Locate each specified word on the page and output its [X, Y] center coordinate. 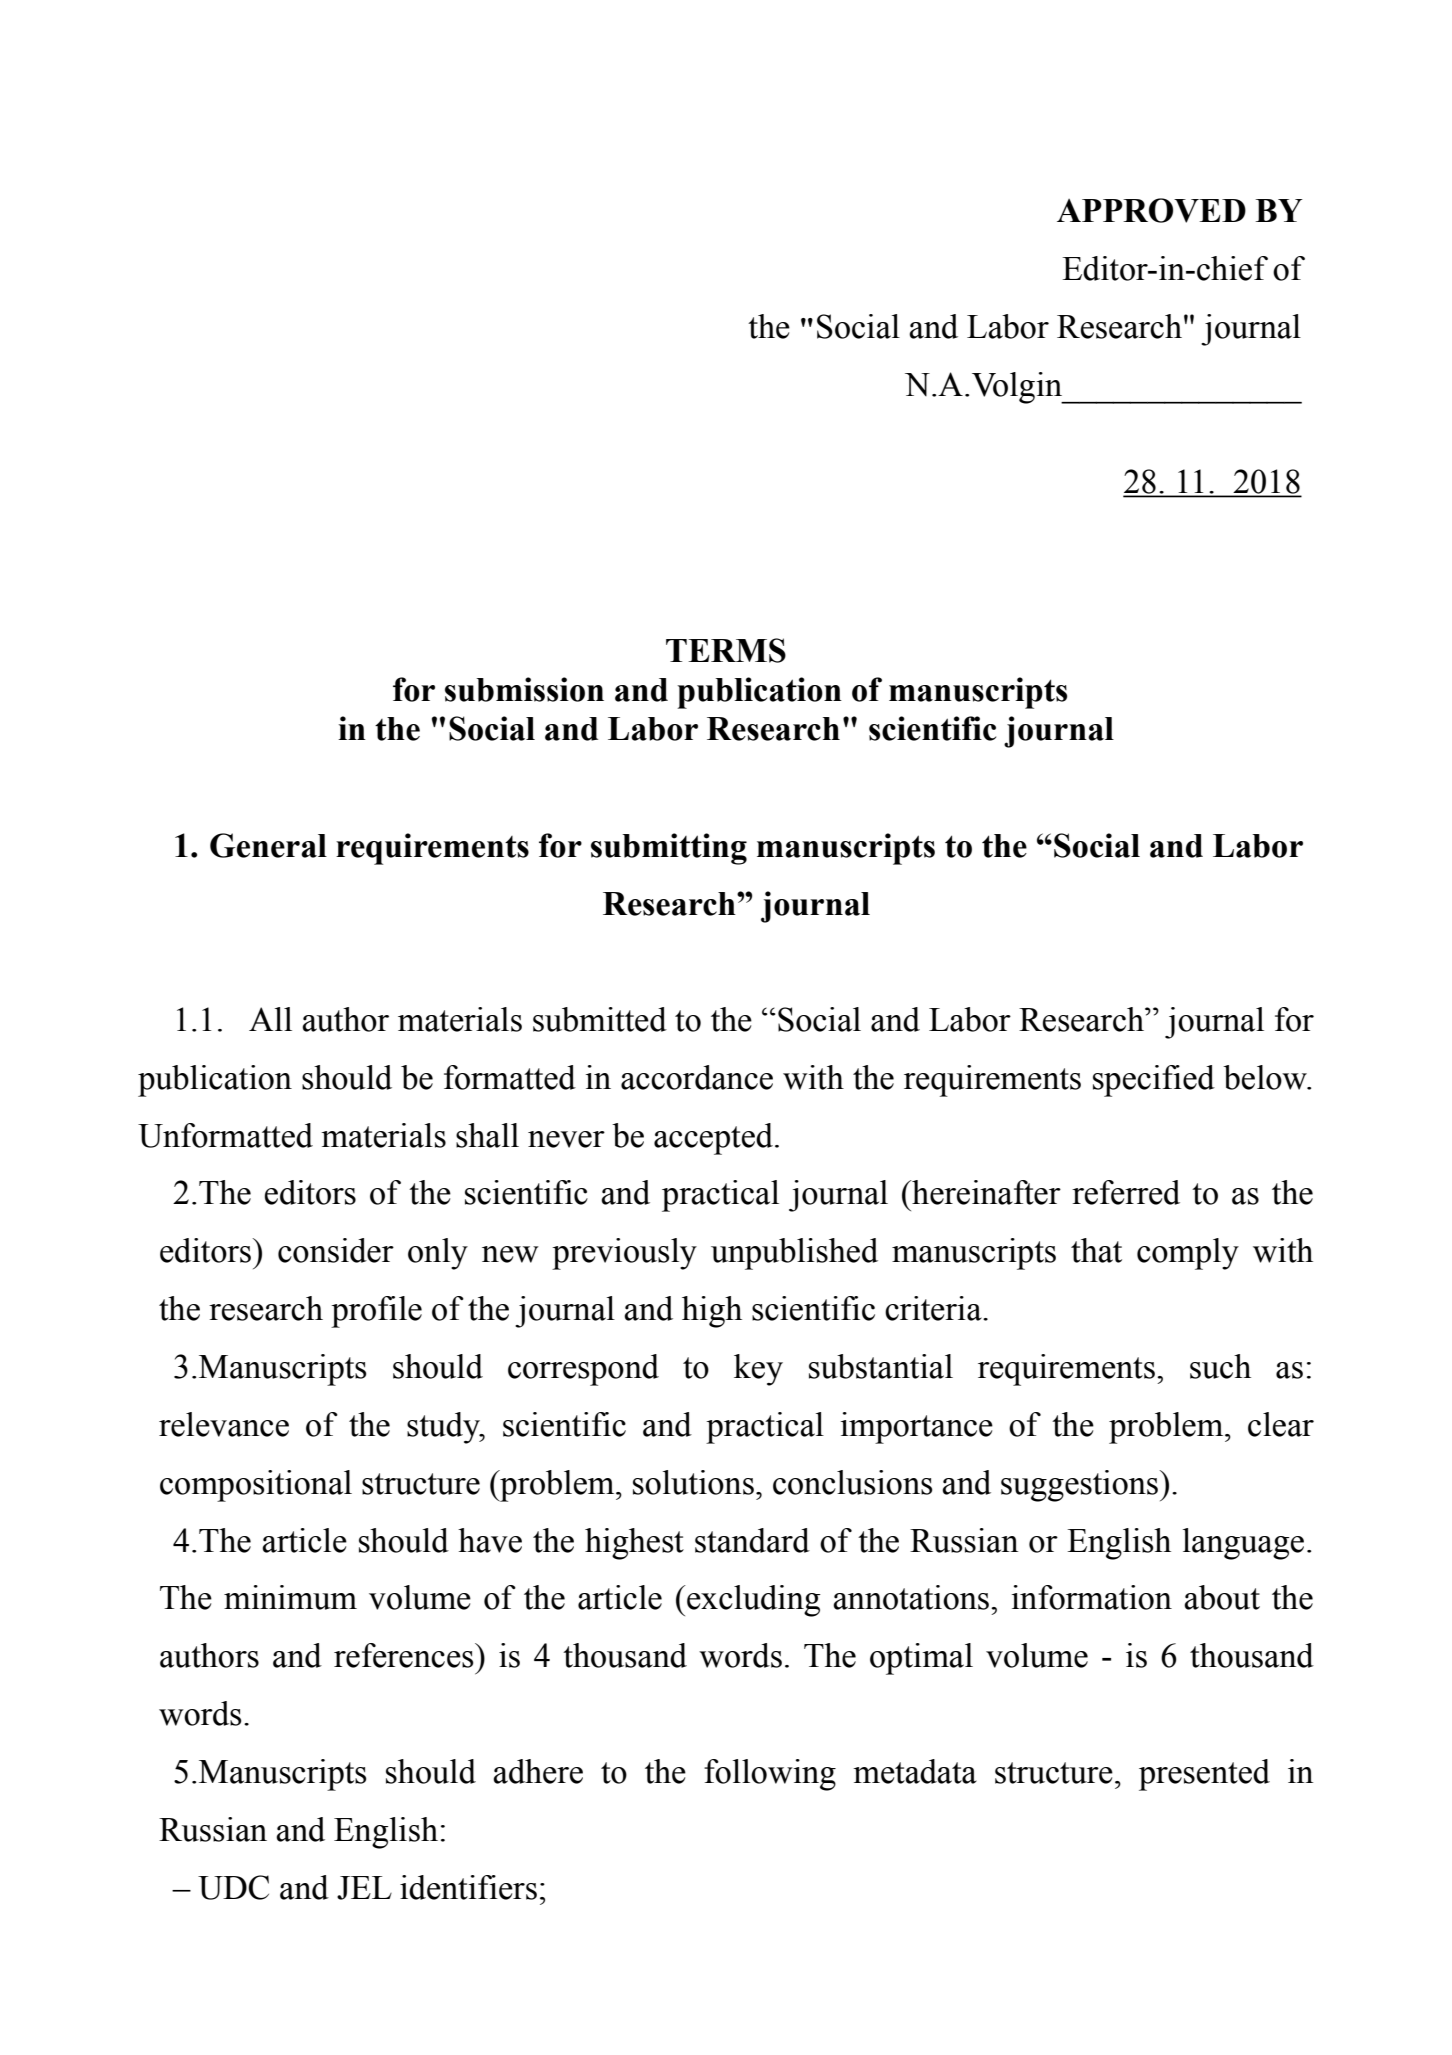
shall [487, 1135]
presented [1204, 1775]
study [444, 1428]
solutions [693, 1482]
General [268, 845]
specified [1154, 1081]
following [770, 1775]
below [1266, 1077]
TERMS [726, 650]
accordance [697, 1077]
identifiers [468, 1887]
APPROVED [1151, 210]
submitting [669, 849]
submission [524, 689]
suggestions [1081, 1486]
